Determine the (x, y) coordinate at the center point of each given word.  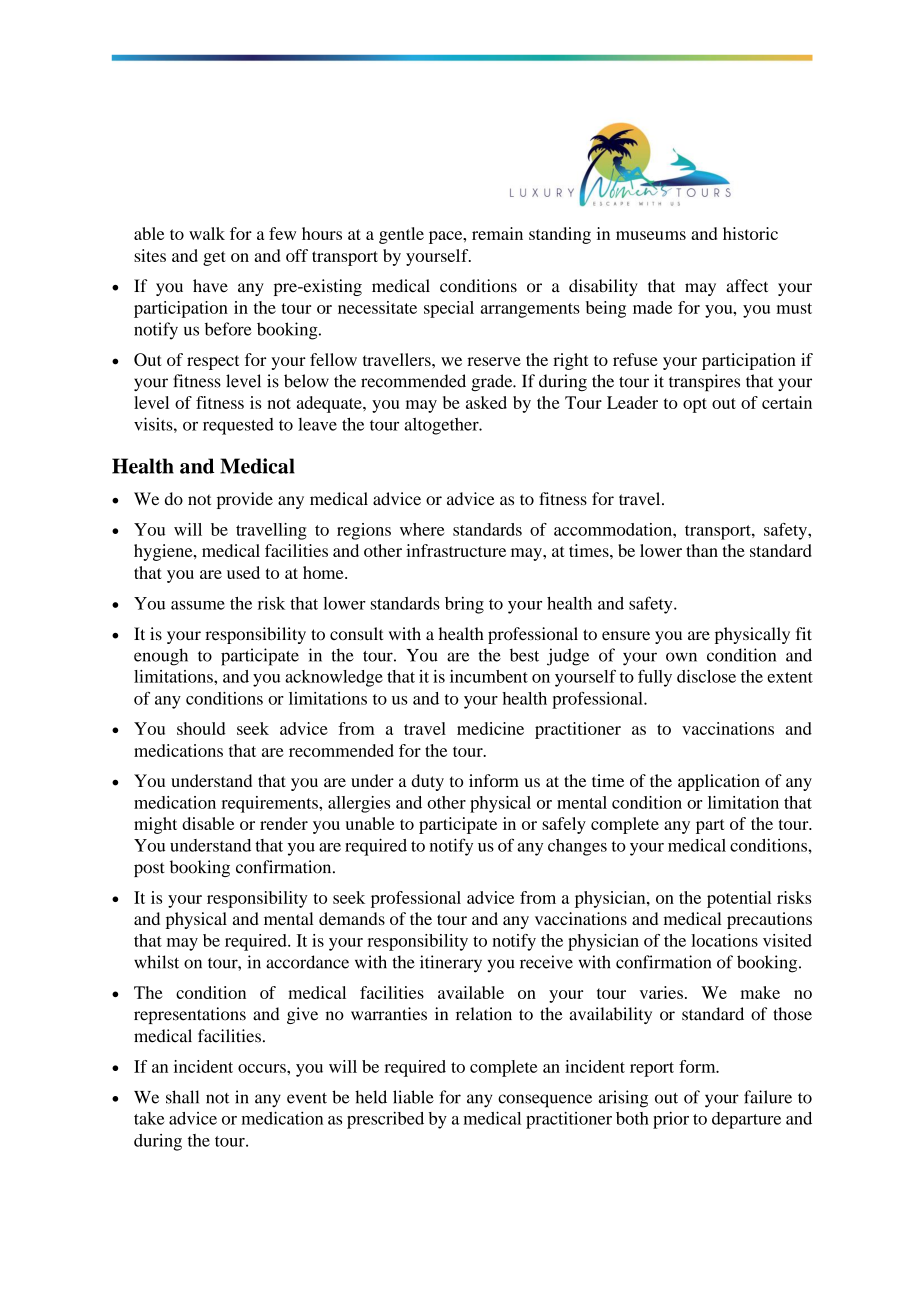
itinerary (451, 964)
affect (747, 285)
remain (497, 233)
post (149, 869)
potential (739, 899)
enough (161, 657)
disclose (706, 676)
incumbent (489, 676)
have (210, 286)
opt (695, 405)
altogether (442, 426)
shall (182, 1097)
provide (245, 500)
